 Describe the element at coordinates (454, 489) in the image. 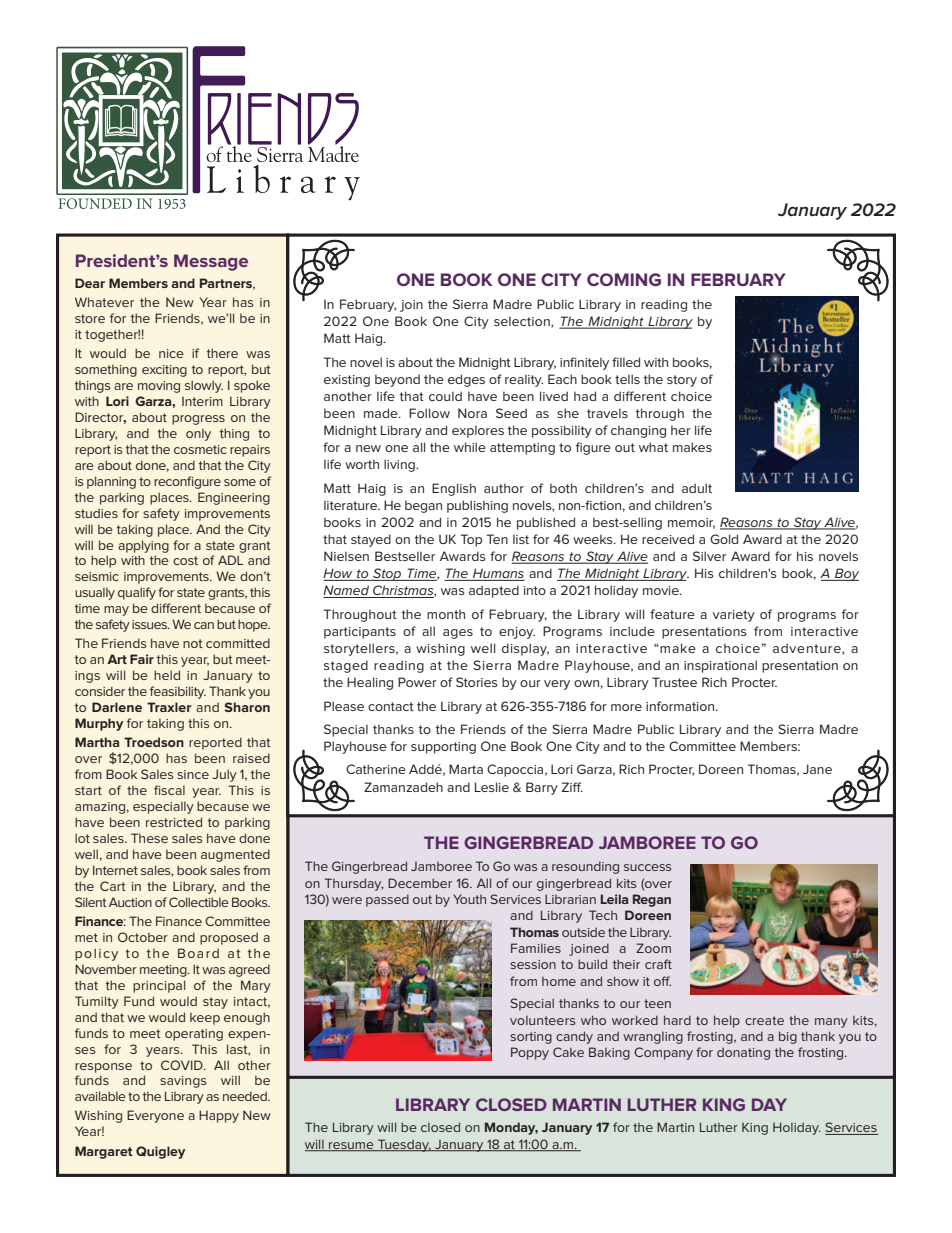

I see `English` at that location.
